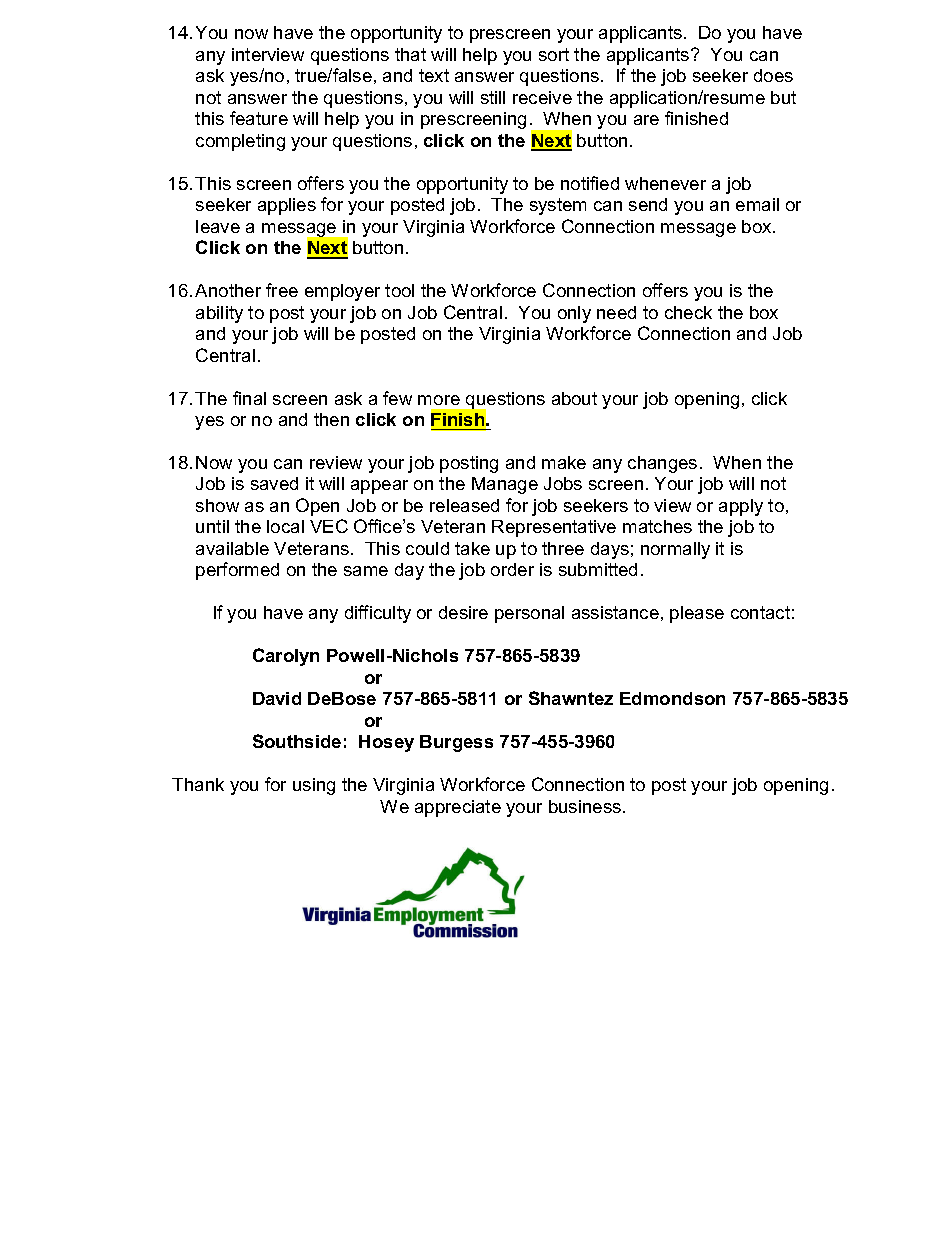 The width and height of the screenshot is (952, 1233). I want to click on free, so click(282, 290).
